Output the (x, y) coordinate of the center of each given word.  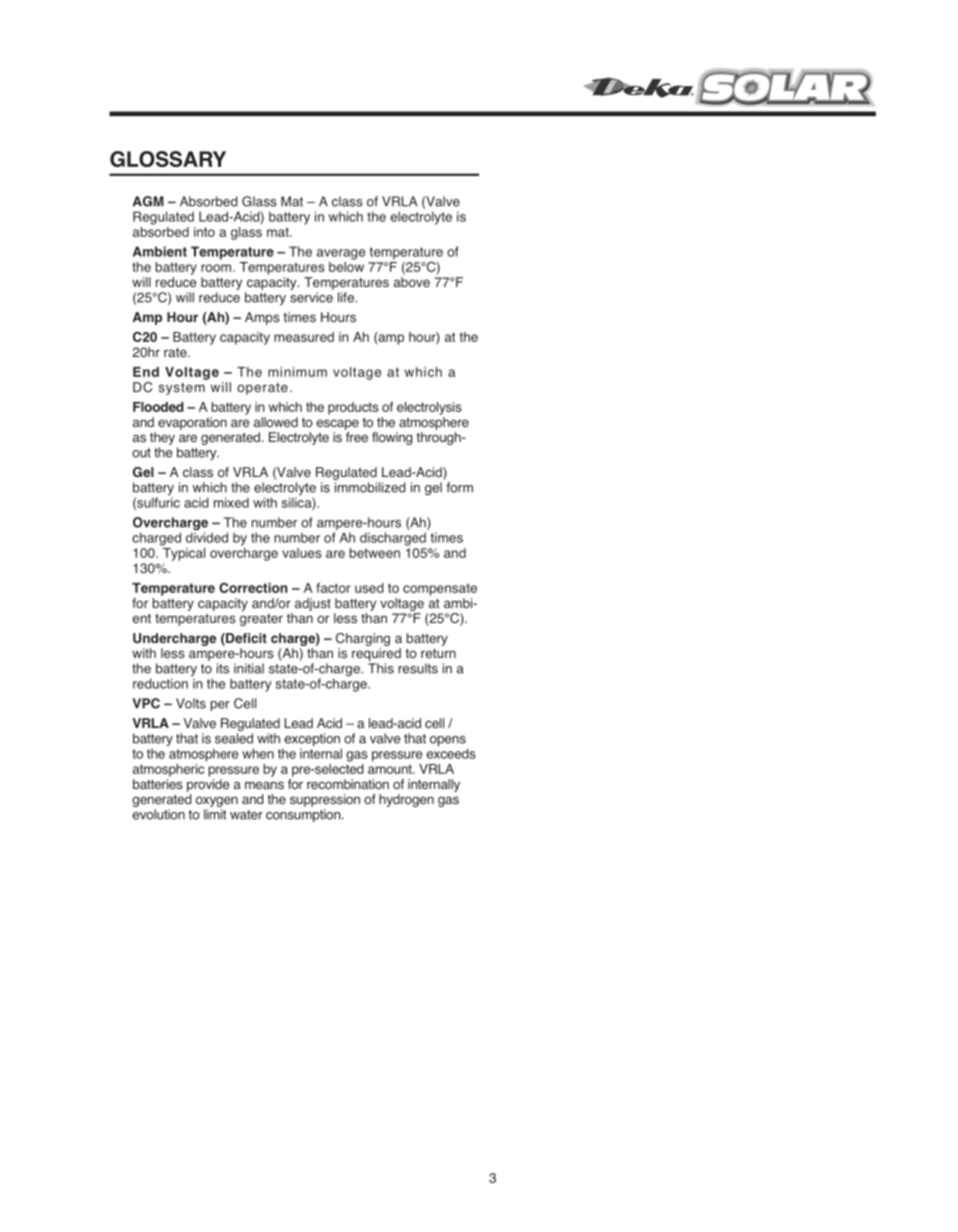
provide (208, 785)
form (459, 487)
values (302, 553)
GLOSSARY (168, 159)
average (341, 254)
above (412, 282)
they (162, 440)
